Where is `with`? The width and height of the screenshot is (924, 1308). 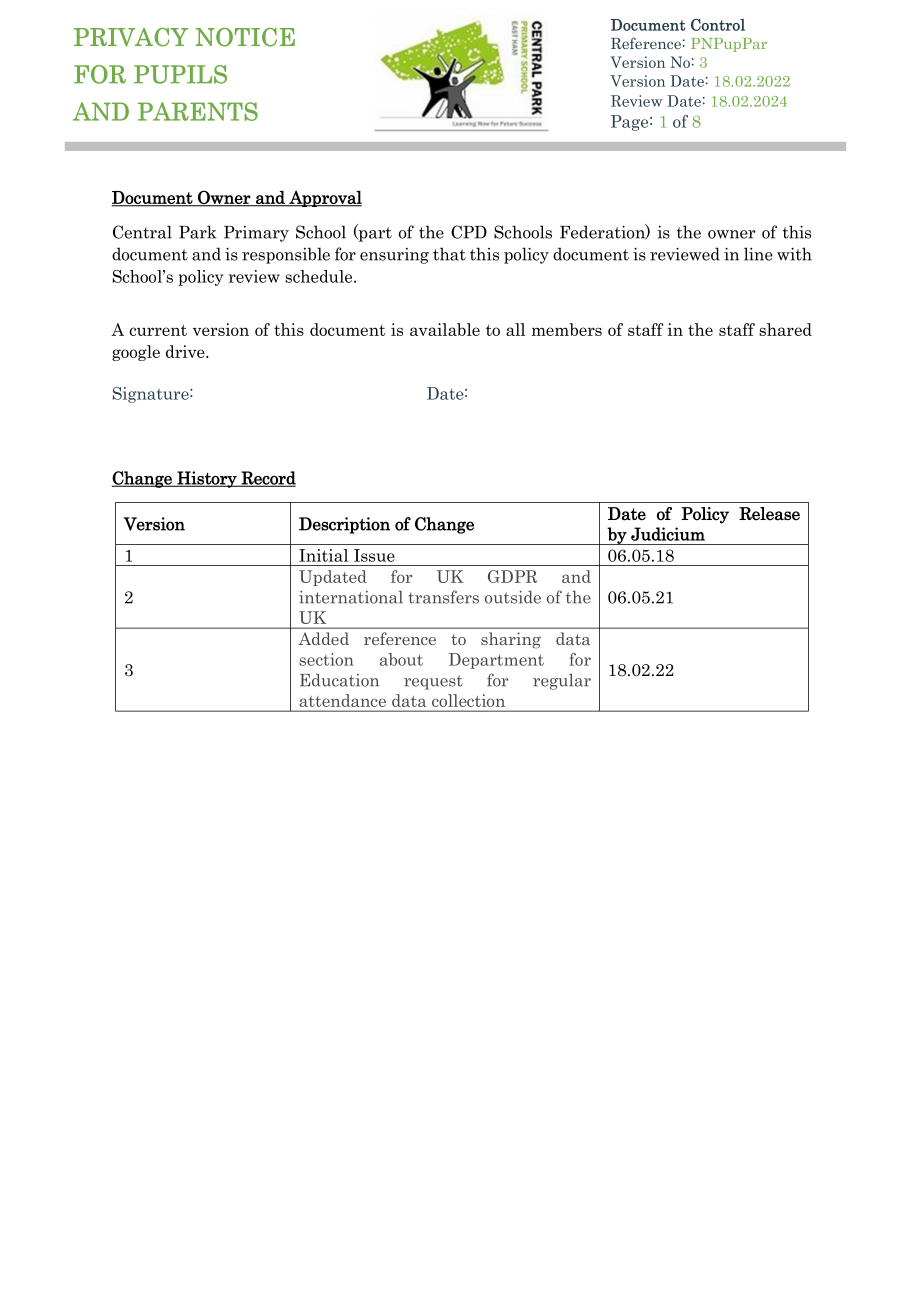 with is located at coordinates (794, 254).
